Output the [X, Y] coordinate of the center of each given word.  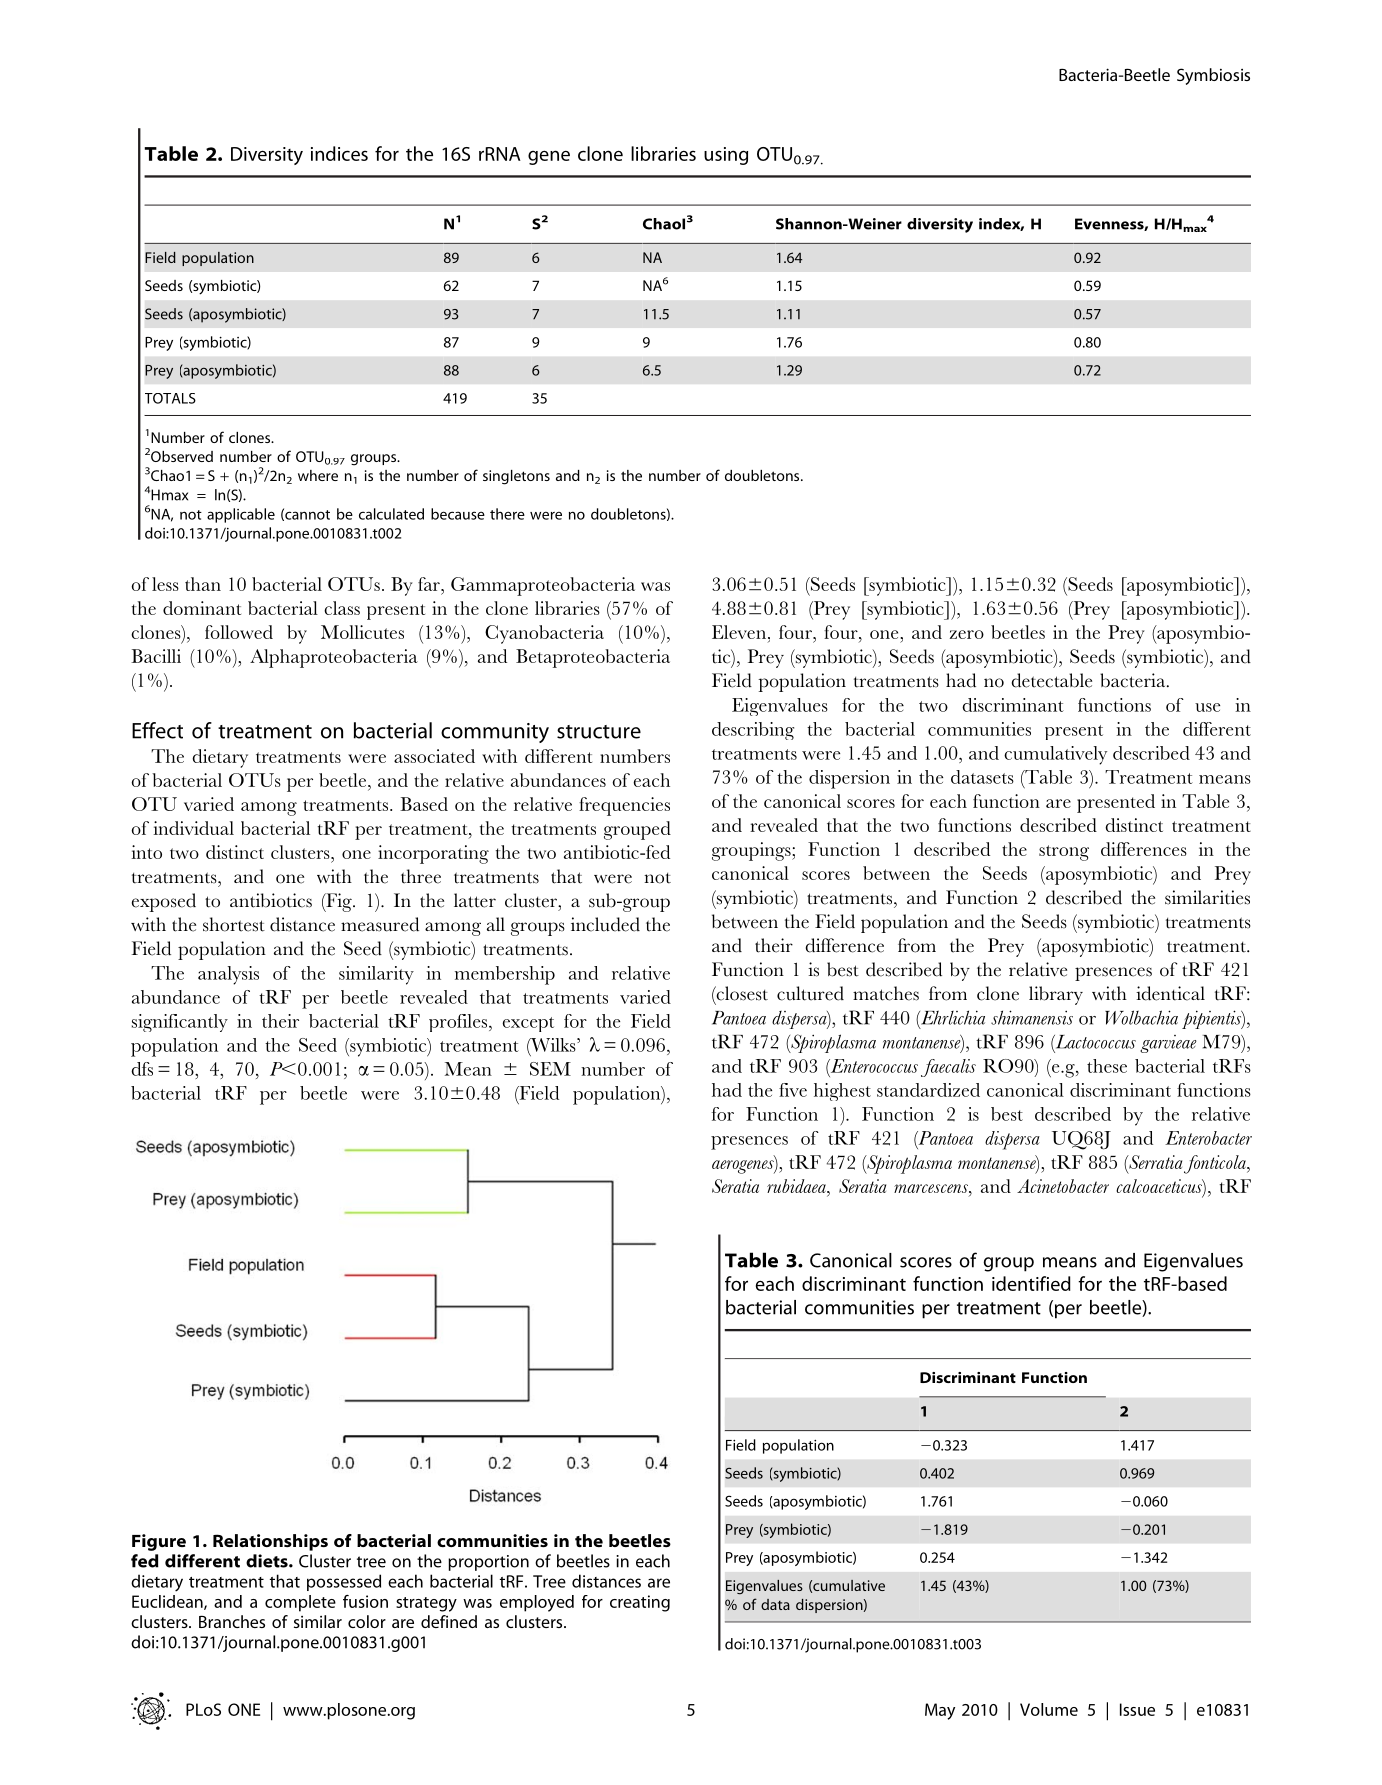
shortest [234, 924]
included [605, 924]
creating [640, 1603]
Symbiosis [1213, 76]
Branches [232, 1621]
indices [339, 153]
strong [1064, 853]
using [726, 156]
